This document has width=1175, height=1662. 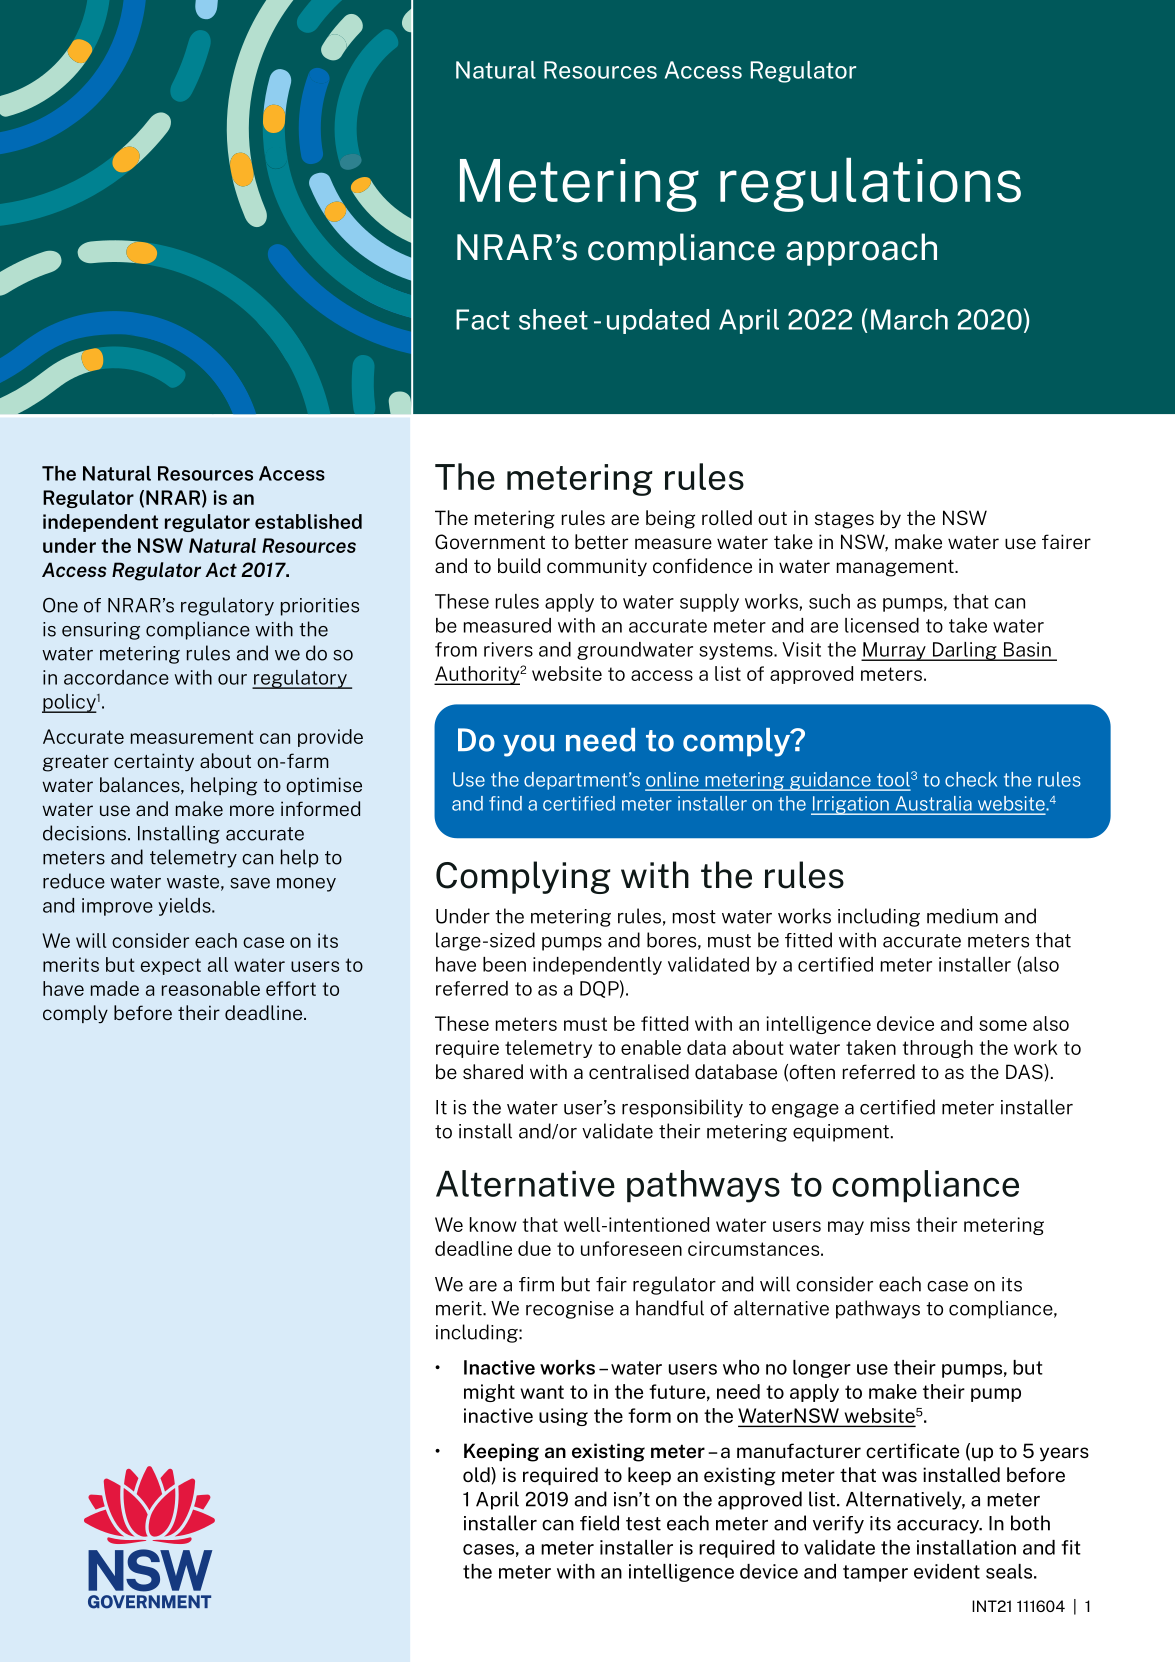 What do you see at coordinates (505, 803) in the document?
I see `find` at bounding box center [505, 803].
